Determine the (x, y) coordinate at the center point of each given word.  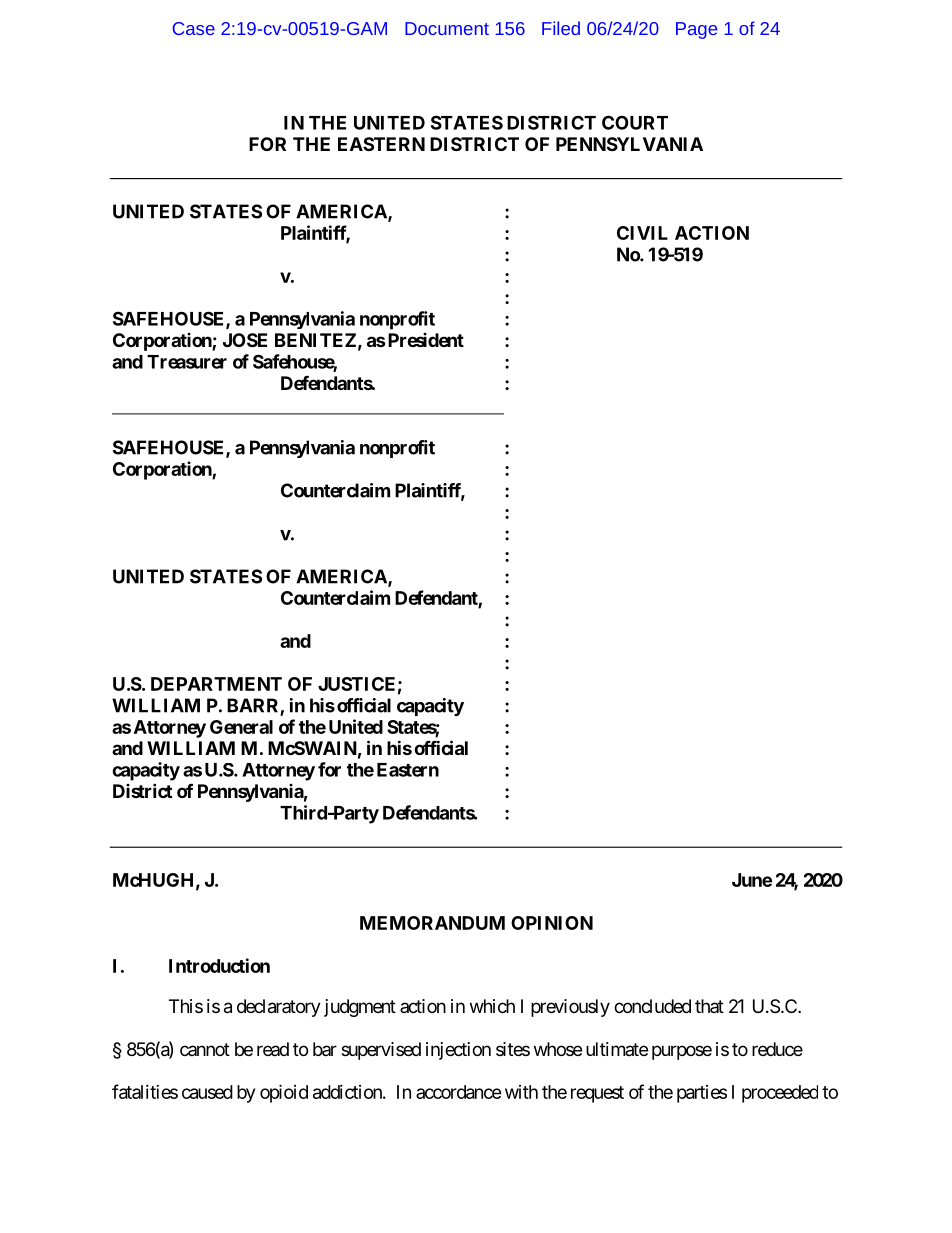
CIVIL (642, 233)
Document (447, 28)
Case (194, 28)
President (424, 340)
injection (458, 1051)
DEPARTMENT (216, 684)
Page (696, 30)
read (273, 1049)
